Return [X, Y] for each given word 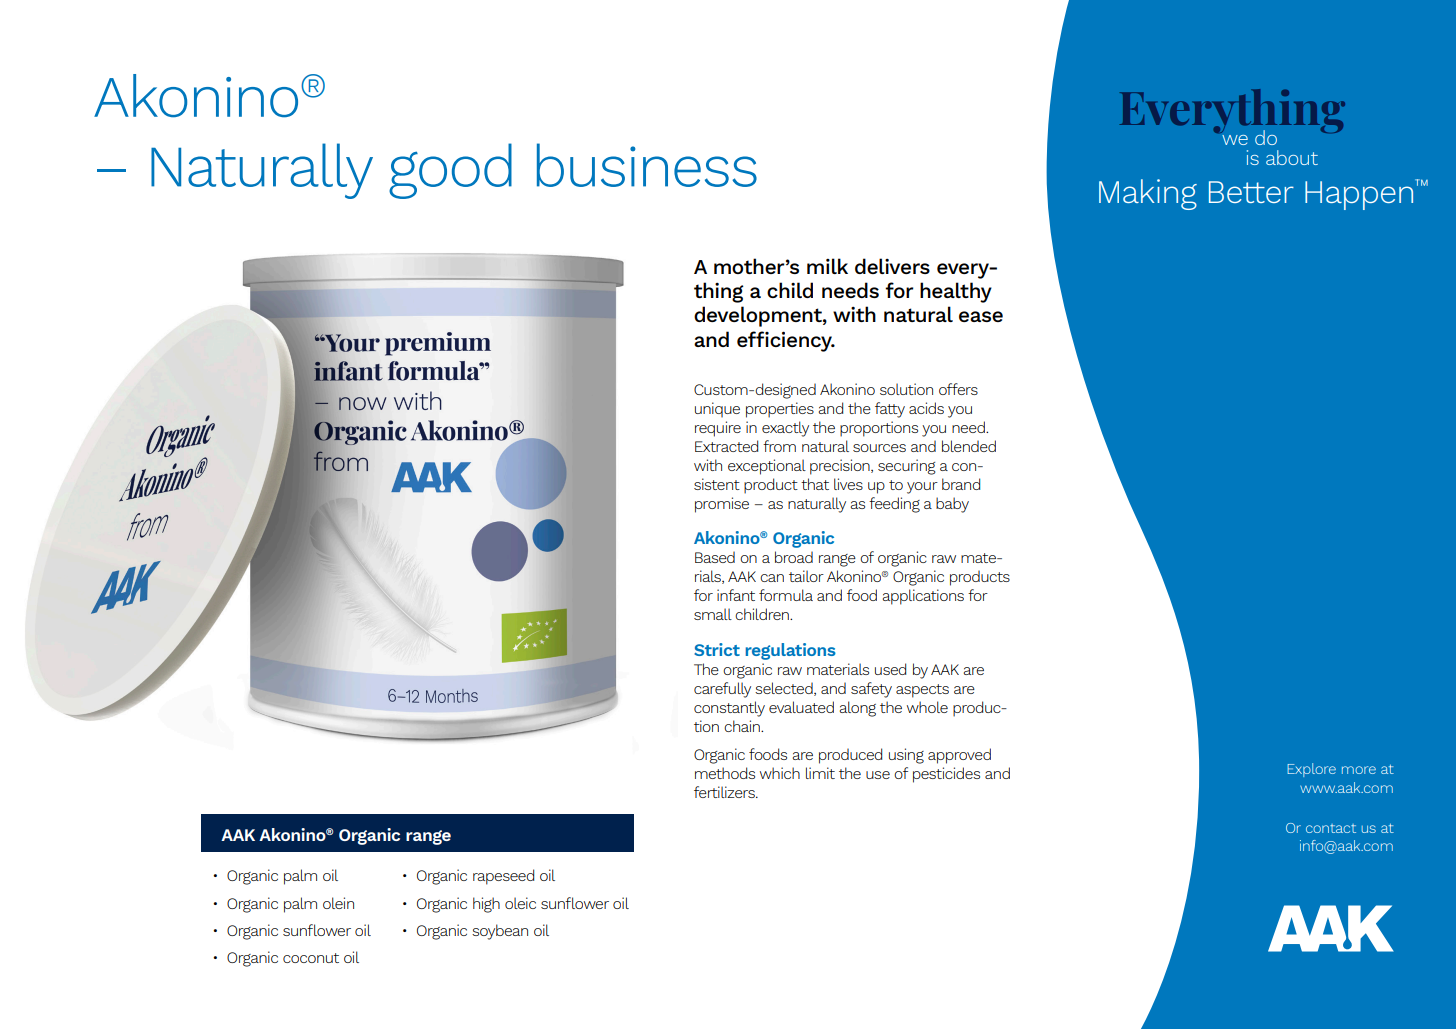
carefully [722, 690]
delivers [892, 266]
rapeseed [503, 877]
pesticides [946, 775]
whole [927, 707]
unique [717, 409]
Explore [1311, 770]
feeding [894, 505]
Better [1251, 192]
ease [981, 316]
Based [715, 557]
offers [958, 389]
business [647, 165]
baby [952, 505]
